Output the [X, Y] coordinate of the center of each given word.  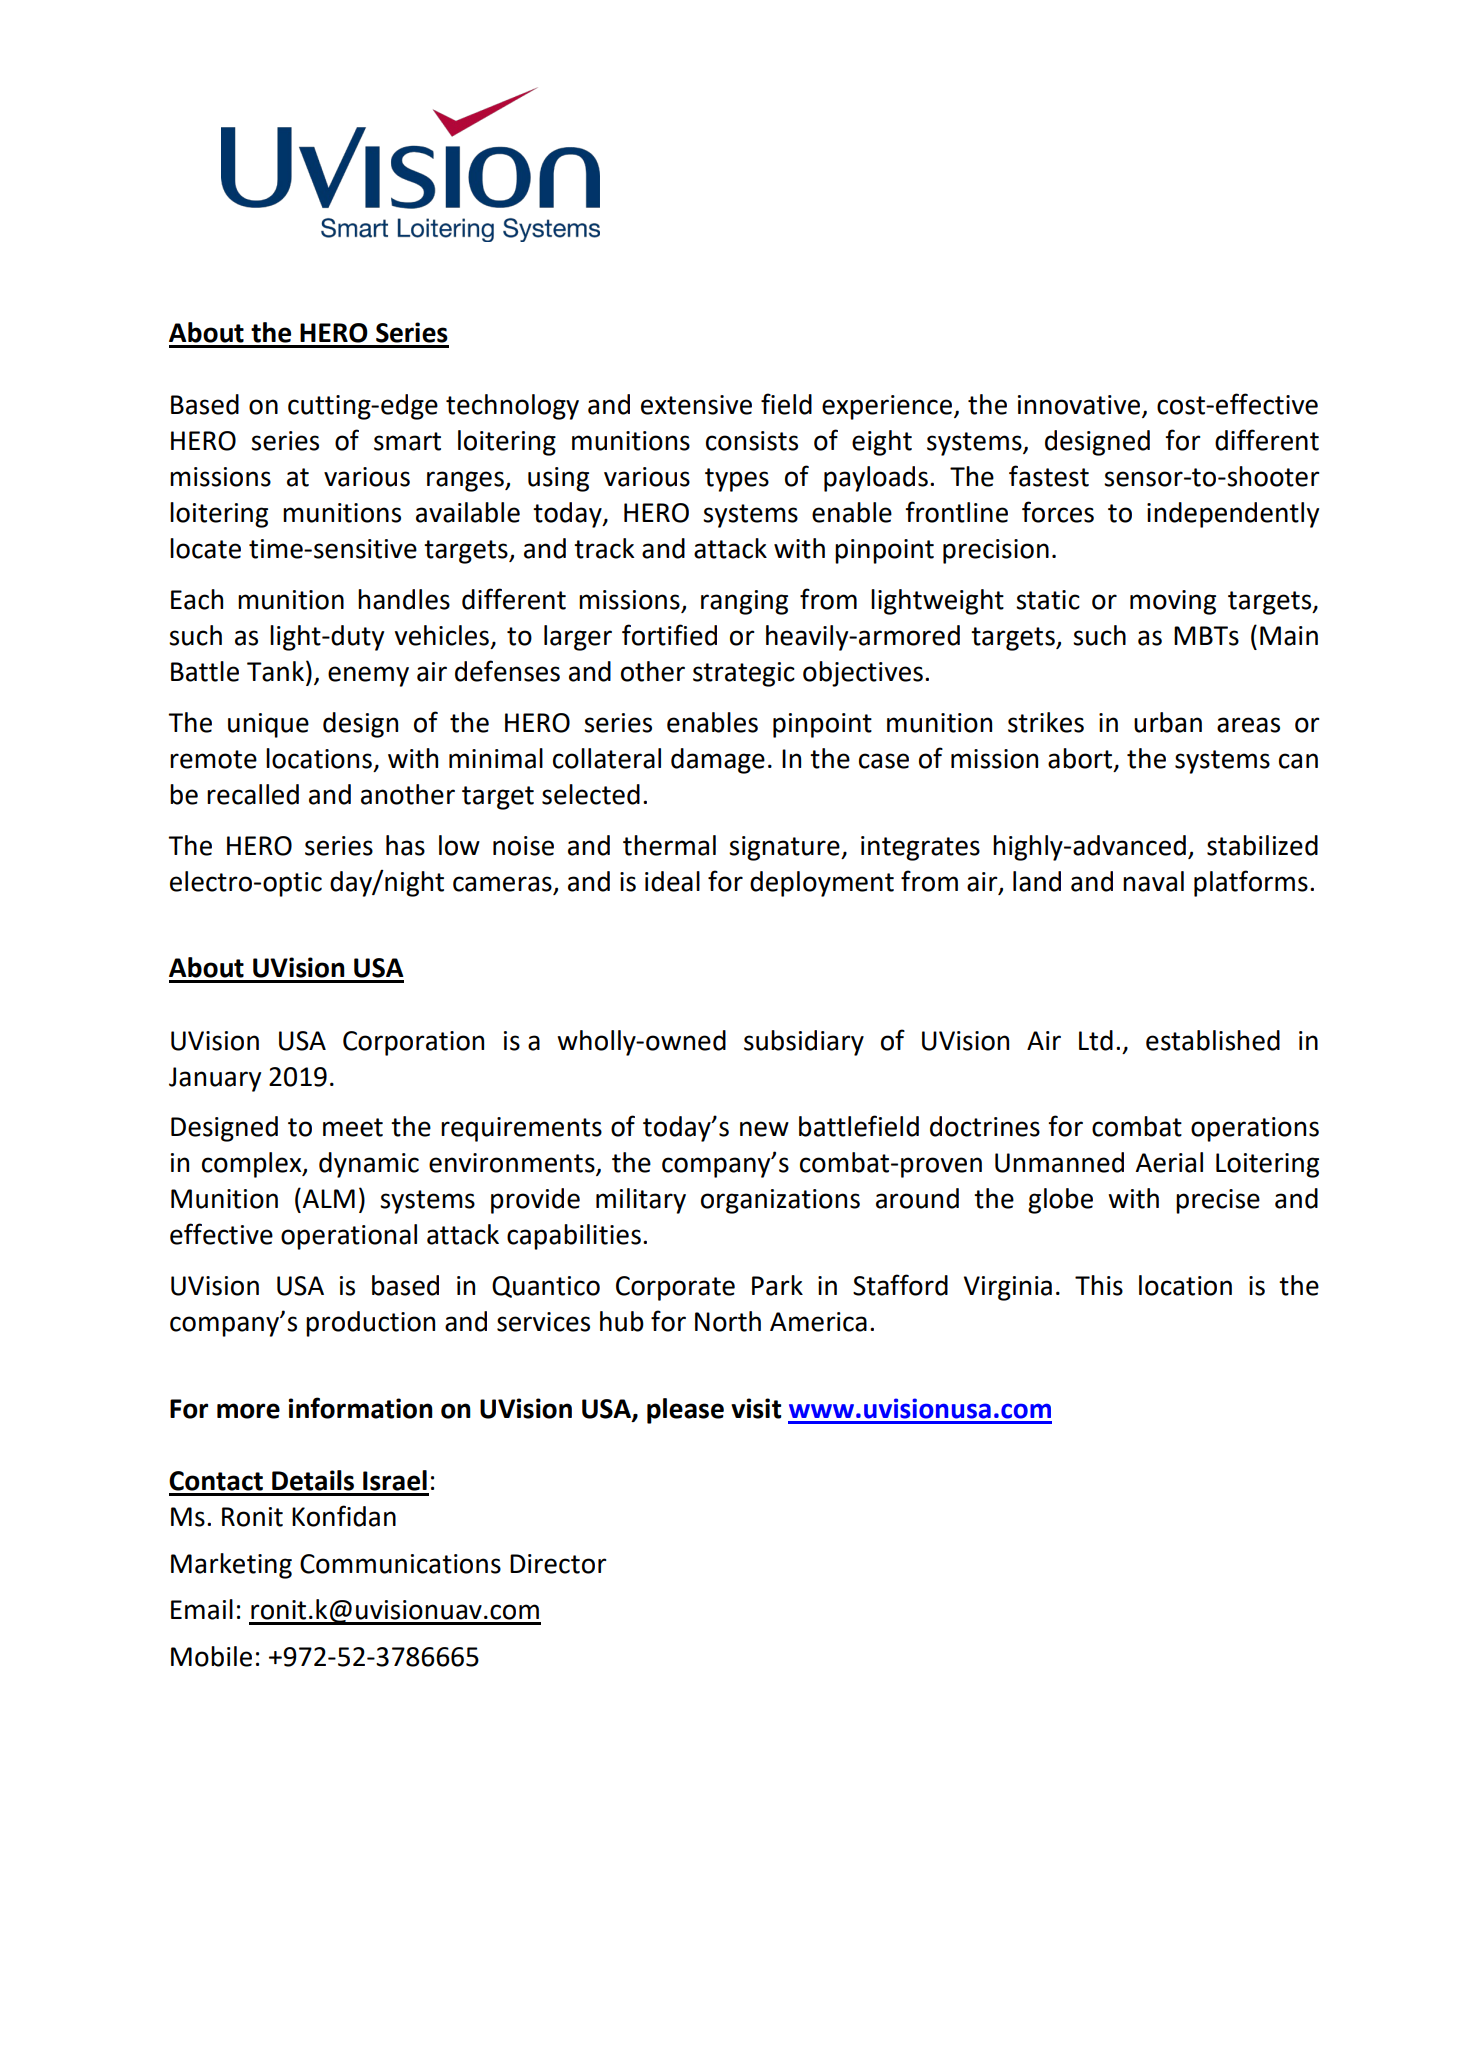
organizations [780, 1201]
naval [1153, 881]
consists [752, 441]
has [405, 845]
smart [407, 441]
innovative [1079, 405]
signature [785, 848]
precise [1218, 1201]
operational [349, 1237]
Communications [400, 1564]
